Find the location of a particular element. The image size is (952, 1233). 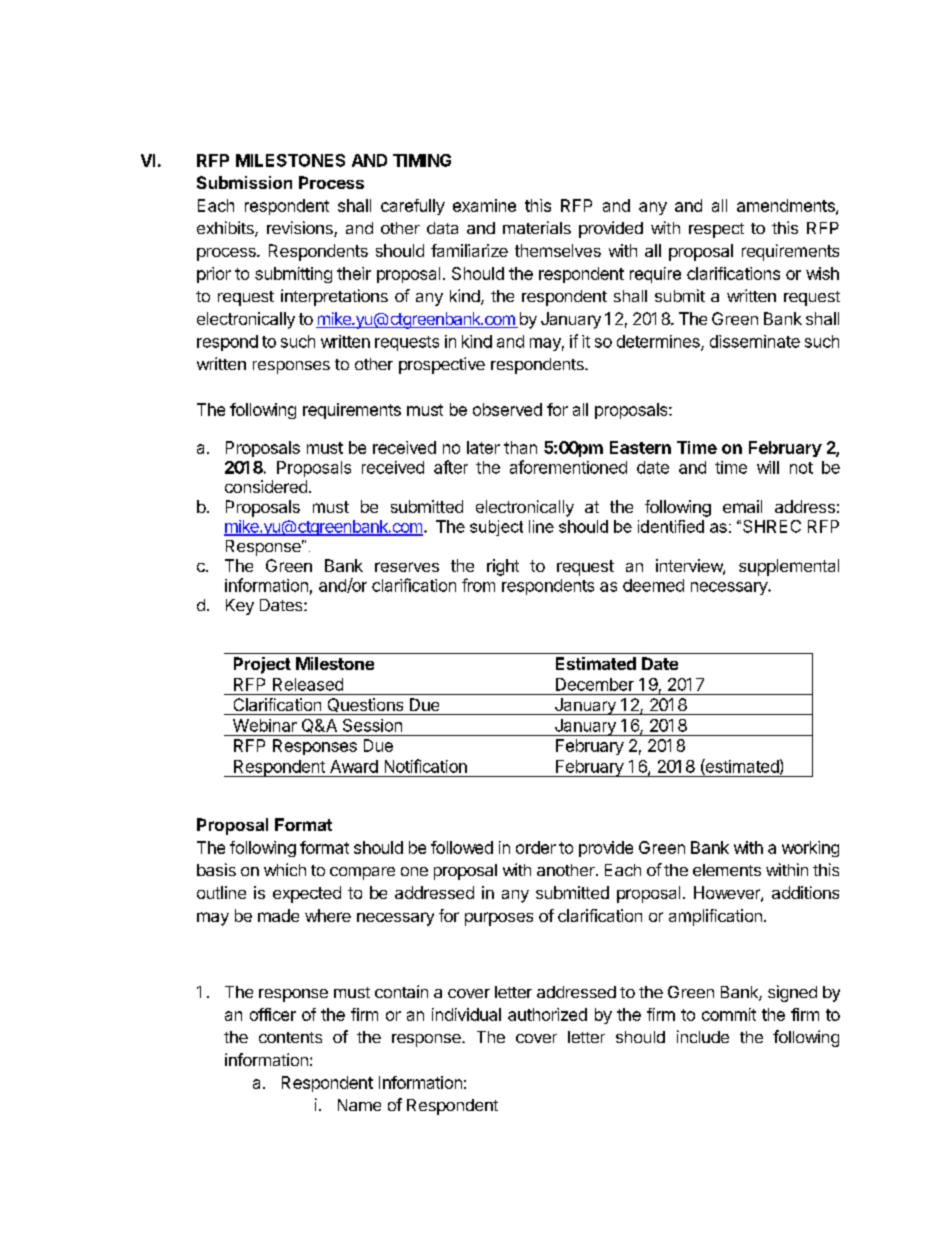

email is located at coordinates (742, 506).
